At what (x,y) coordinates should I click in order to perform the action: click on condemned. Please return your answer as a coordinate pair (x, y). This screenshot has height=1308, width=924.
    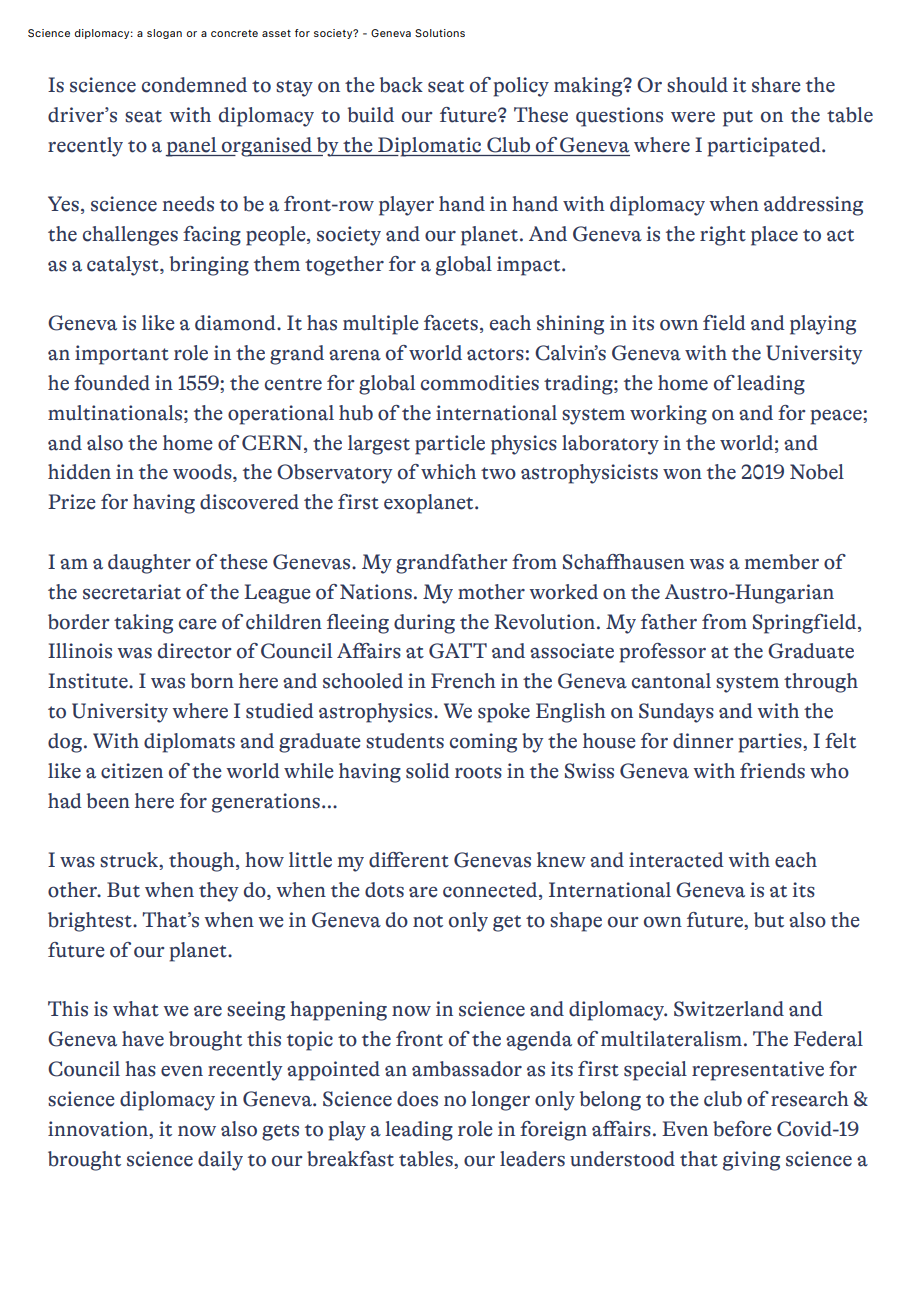
    Looking at the image, I should click on (194, 85).
